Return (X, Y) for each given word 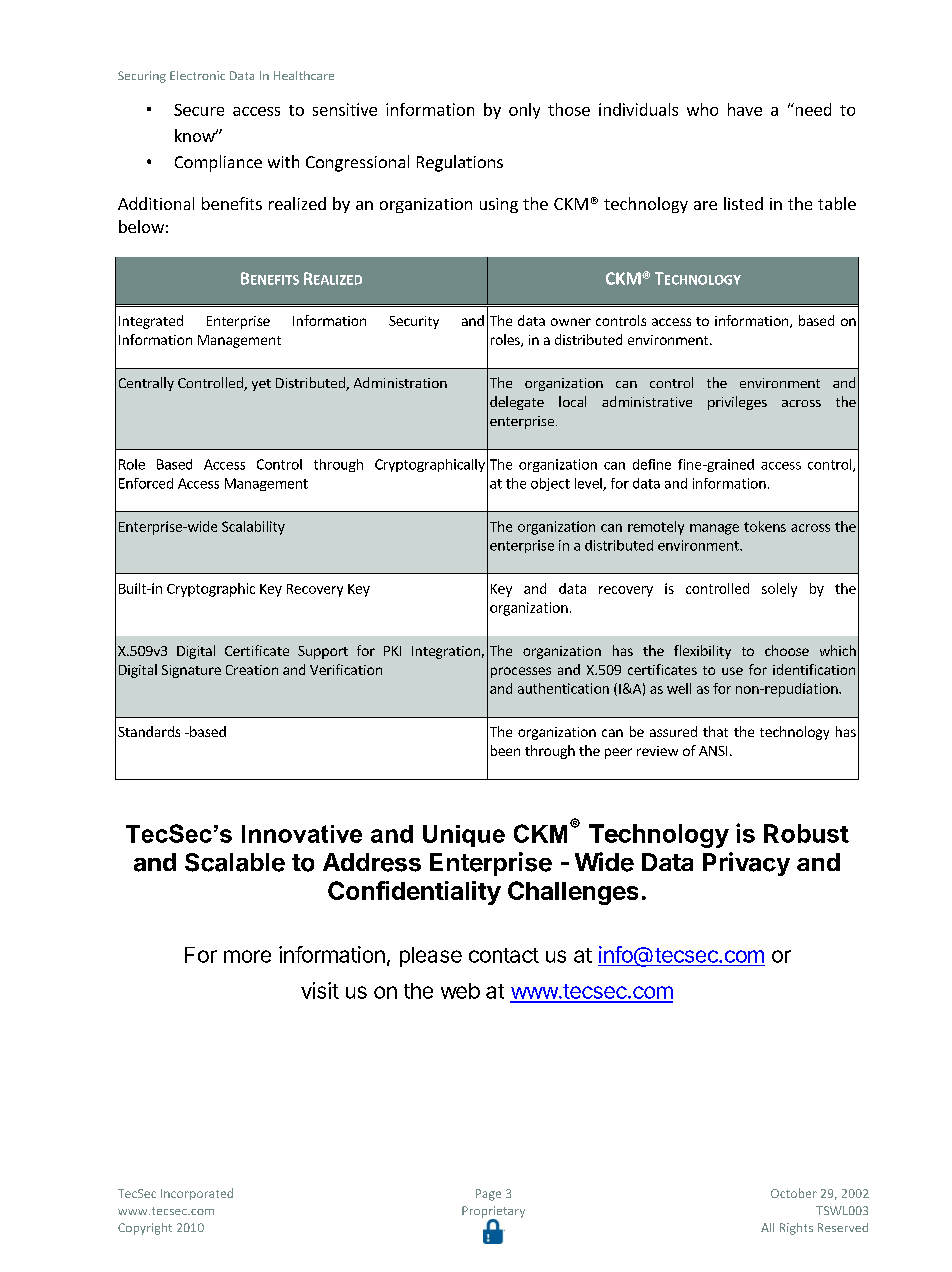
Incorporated (197, 1194)
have (745, 109)
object (550, 484)
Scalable (235, 862)
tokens (765, 526)
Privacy (746, 864)
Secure (199, 110)
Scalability (253, 528)
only (524, 111)
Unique (464, 836)
